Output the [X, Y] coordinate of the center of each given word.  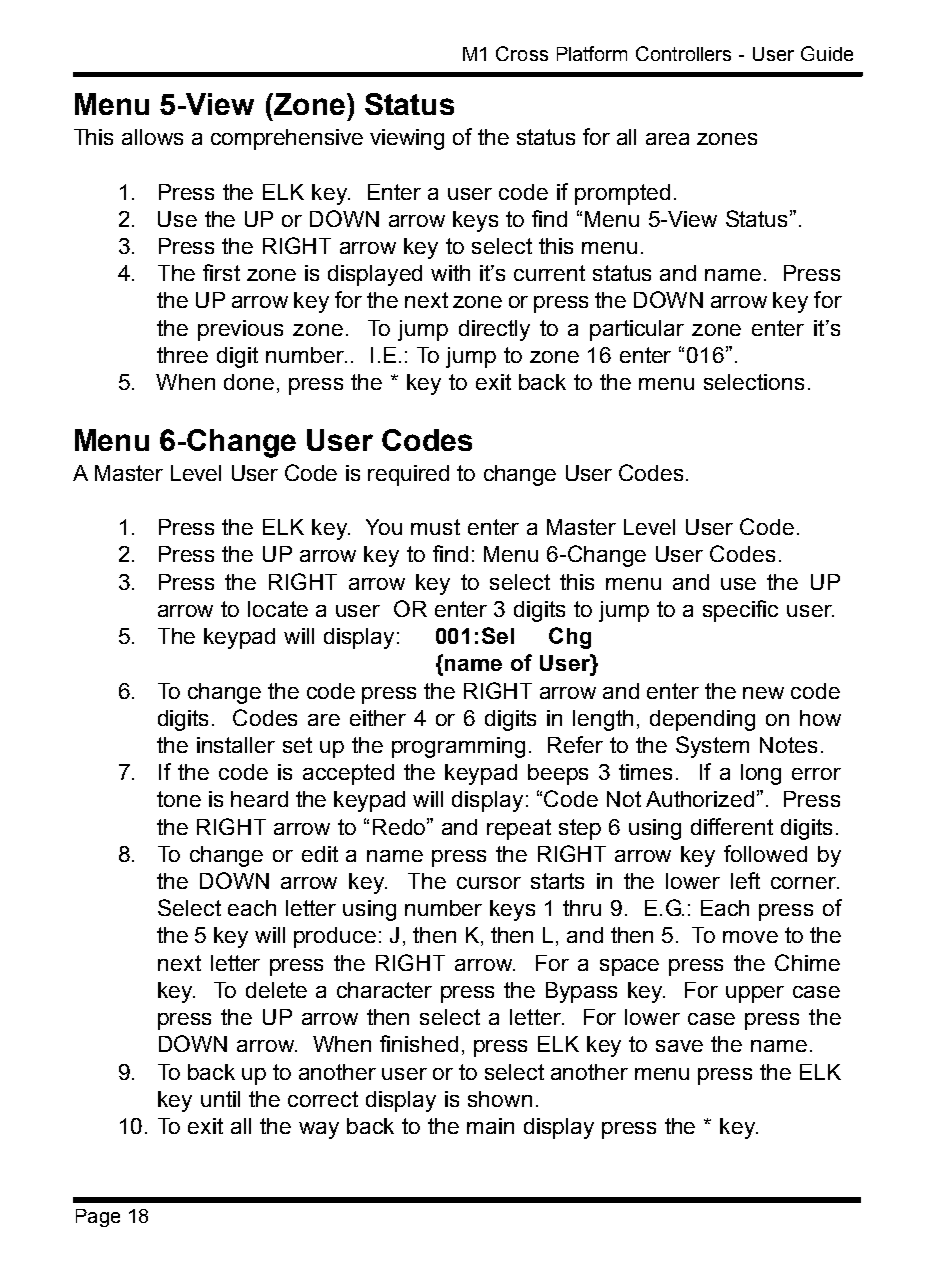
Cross [522, 53]
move [750, 937]
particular [637, 330]
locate [278, 609]
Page [98, 1218]
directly [494, 330]
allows [152, 137]
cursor [489, 883]
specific [740, 611]
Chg [570, 638]
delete [276, 990]
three [182, 355]
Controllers [683, 53]
